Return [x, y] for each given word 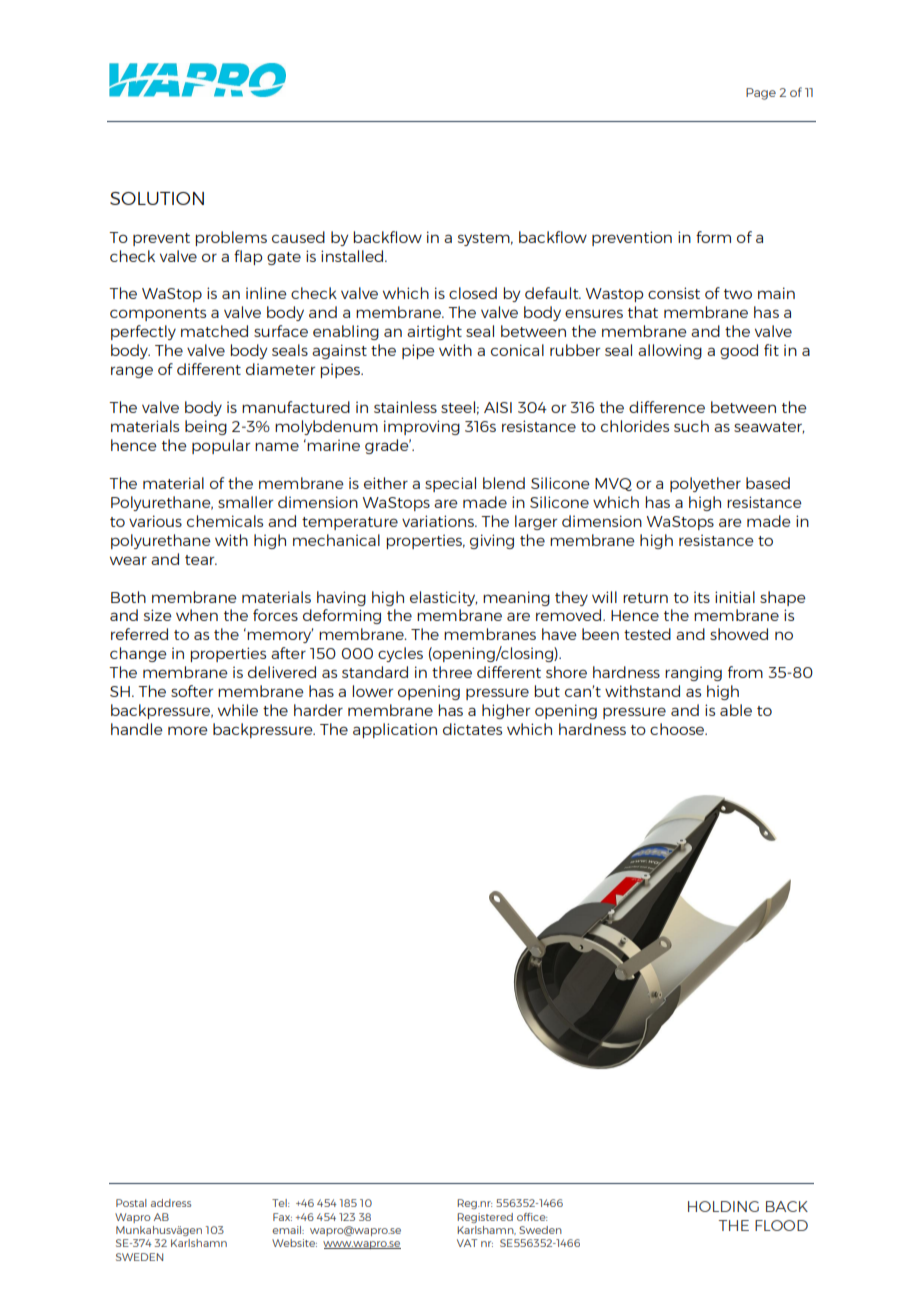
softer [192, 691]
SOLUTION [157, 198]
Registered [485, 1218]
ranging [693, 674]
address [171, 1203]
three [452, 672]
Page [761, 94]
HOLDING [723, 1206]
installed [352, 256]
